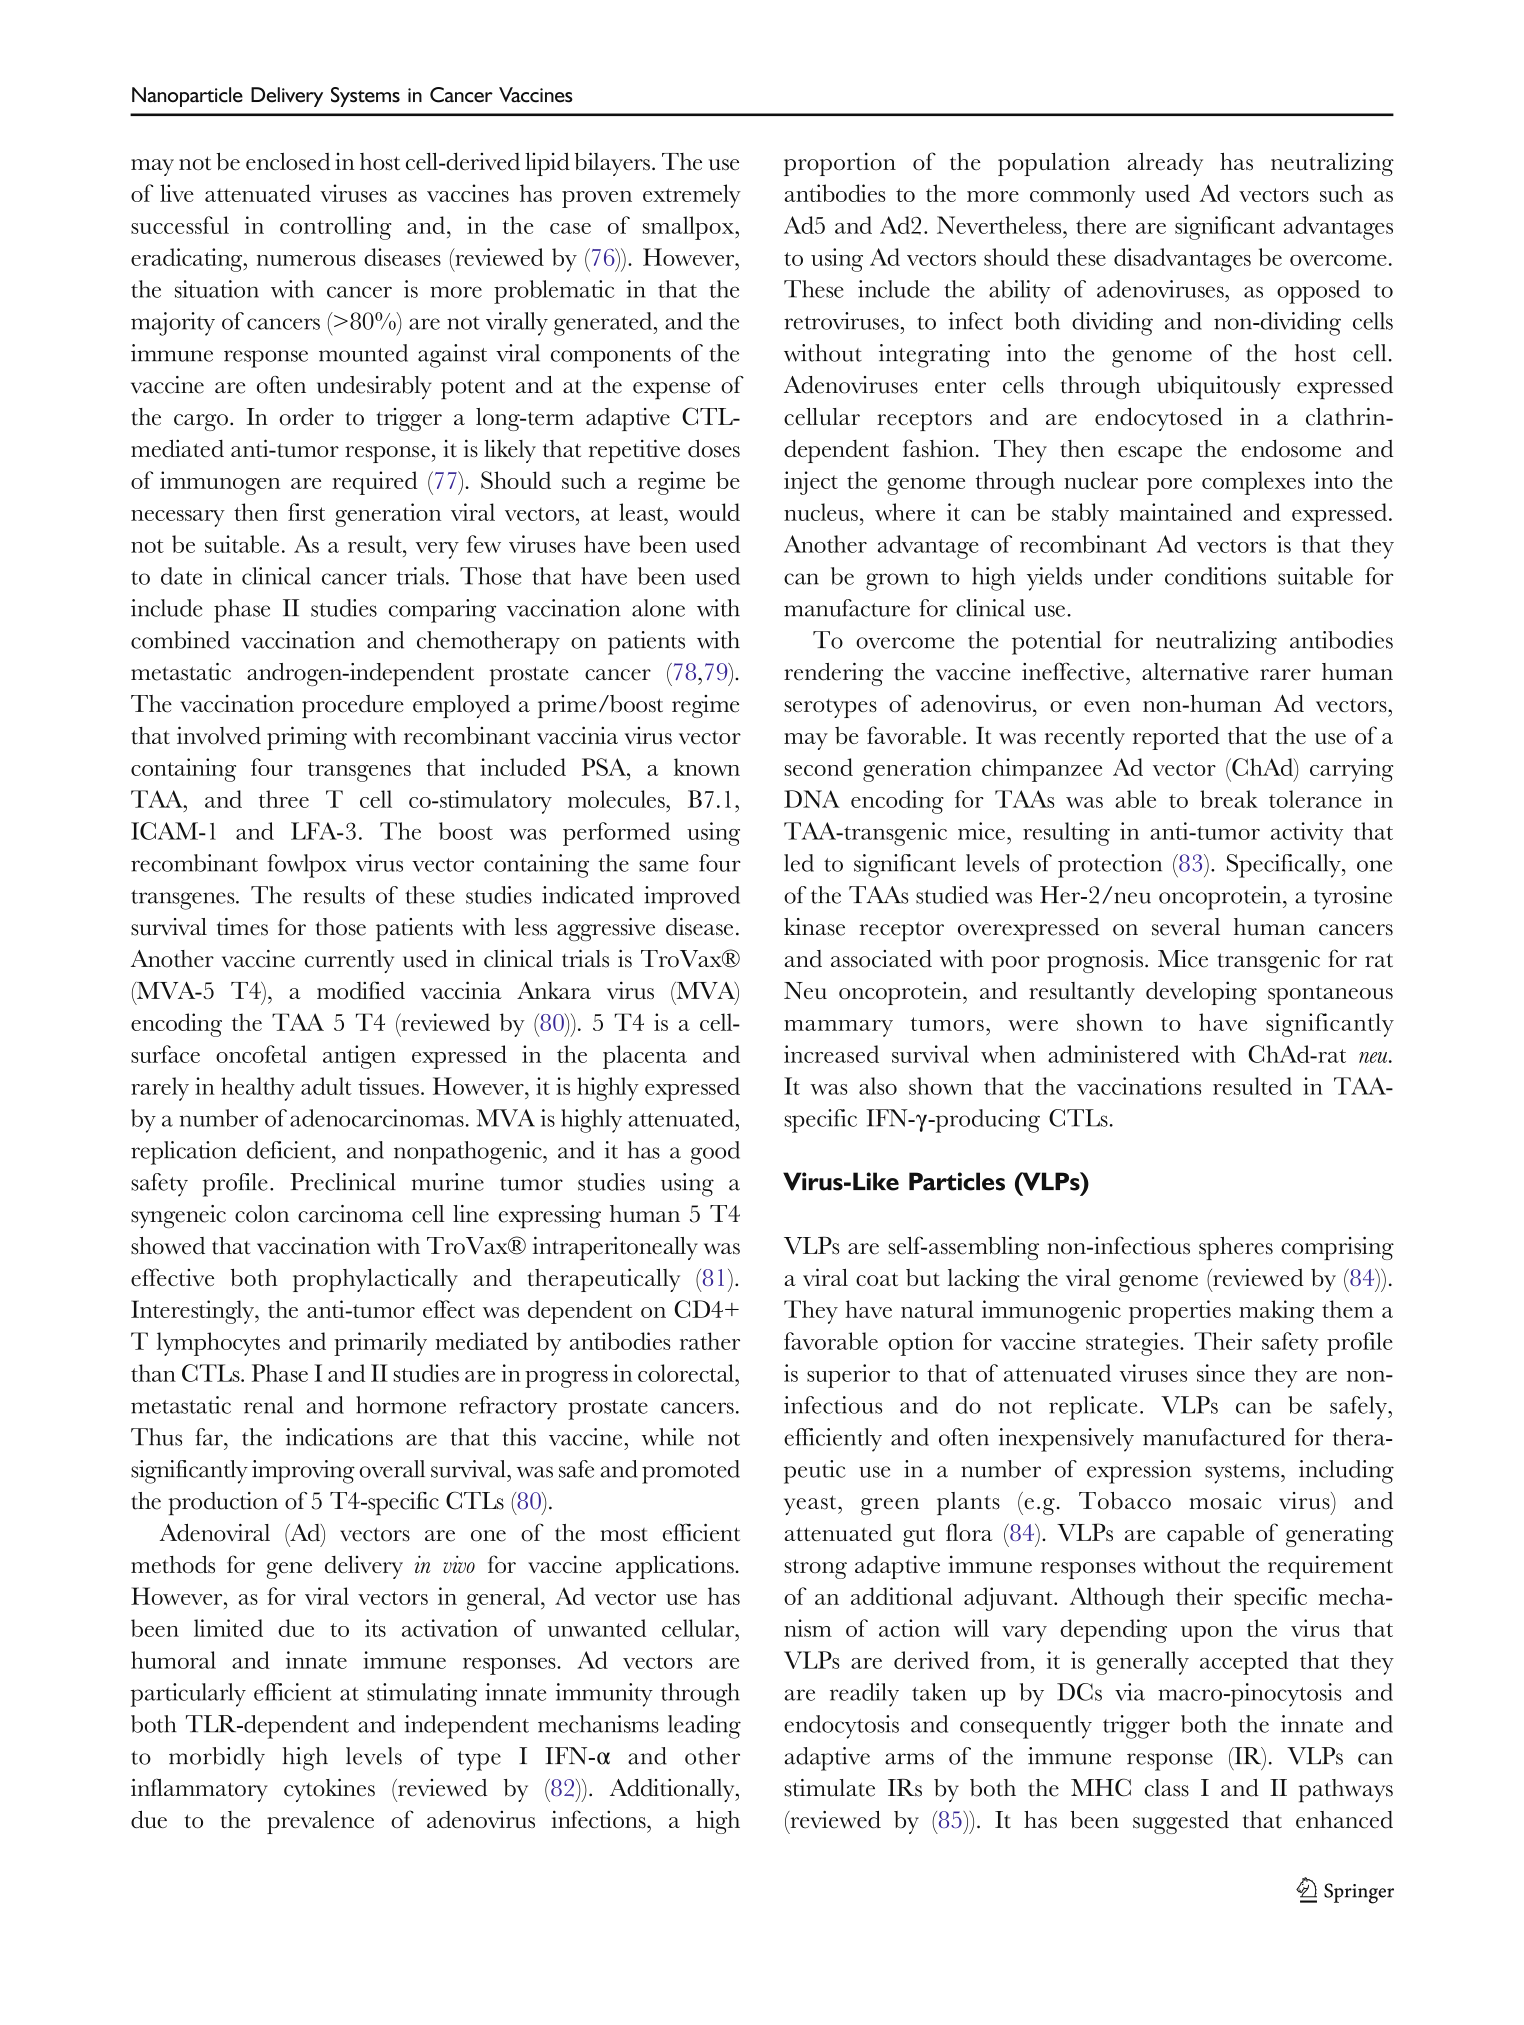 This screenshot has width=1524, height=2025. Describe the element at coordinates (1165, 164) in the screenshot. I see `already` at that location.
